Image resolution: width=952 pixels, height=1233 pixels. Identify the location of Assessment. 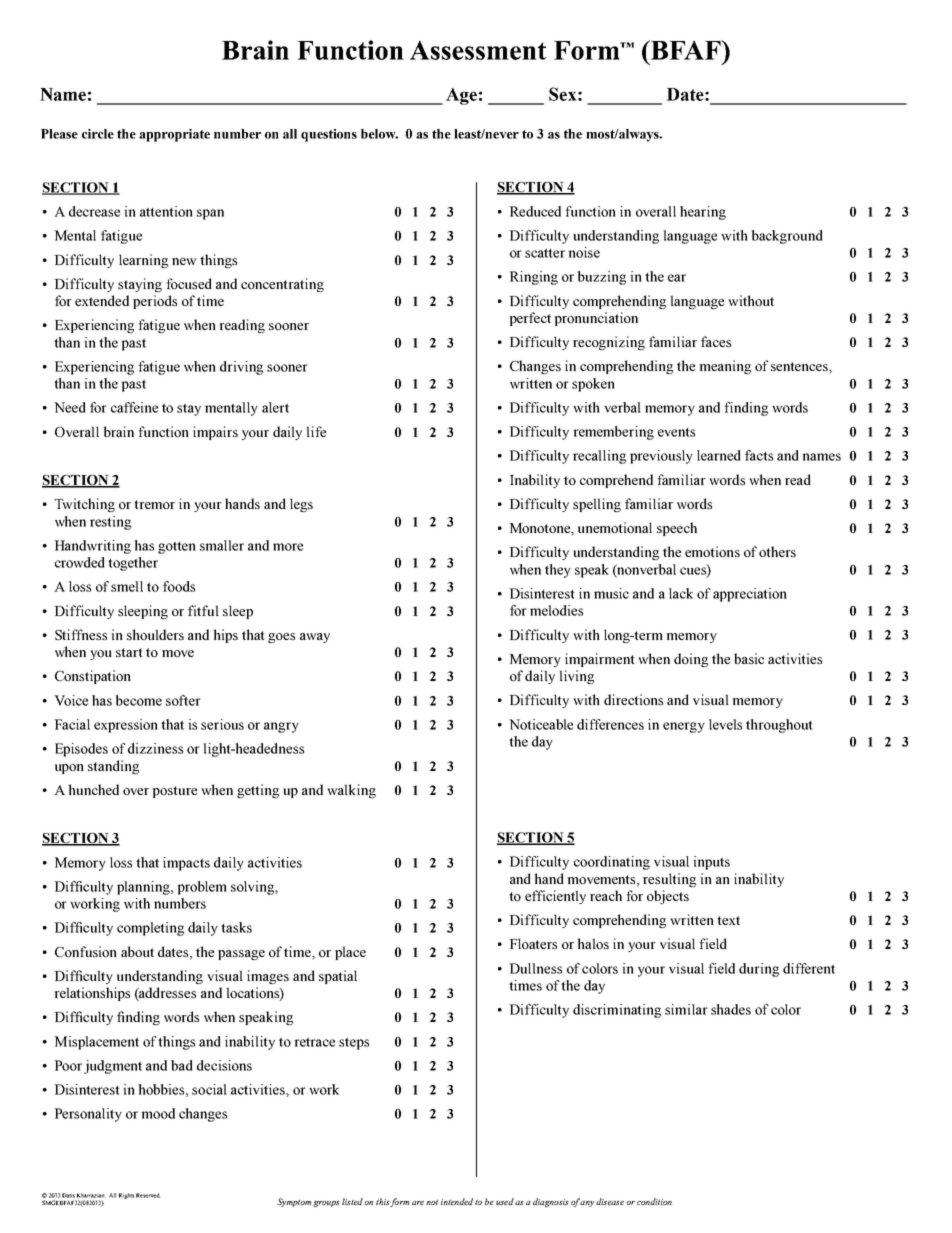
(478, 50).
